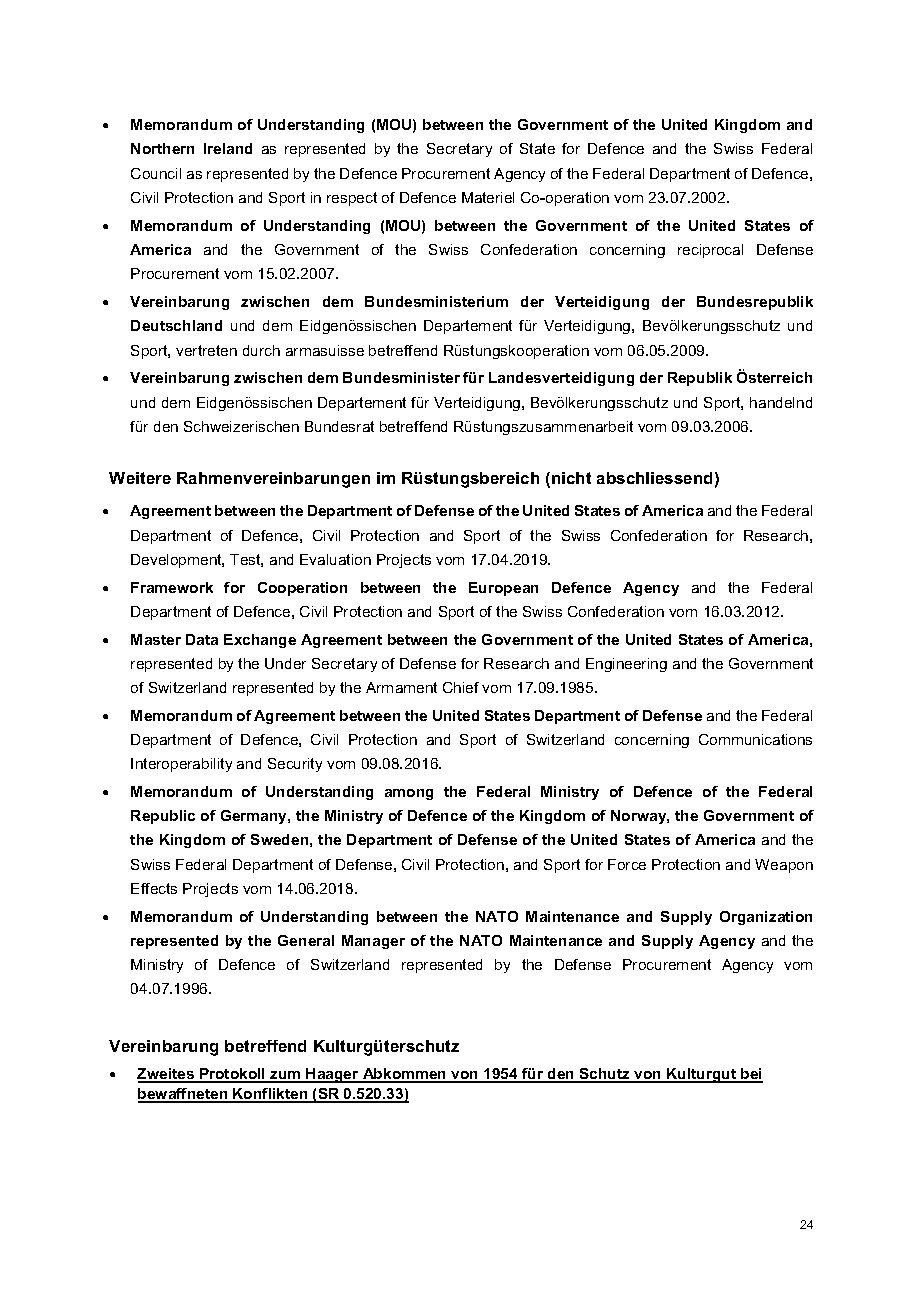 Image resolution: width=924 pixels, height=1308 pixels. What do you see at coordinates (285, 1076) in the screenshot?
I see `zum` at bounding box center [285, 1076].
